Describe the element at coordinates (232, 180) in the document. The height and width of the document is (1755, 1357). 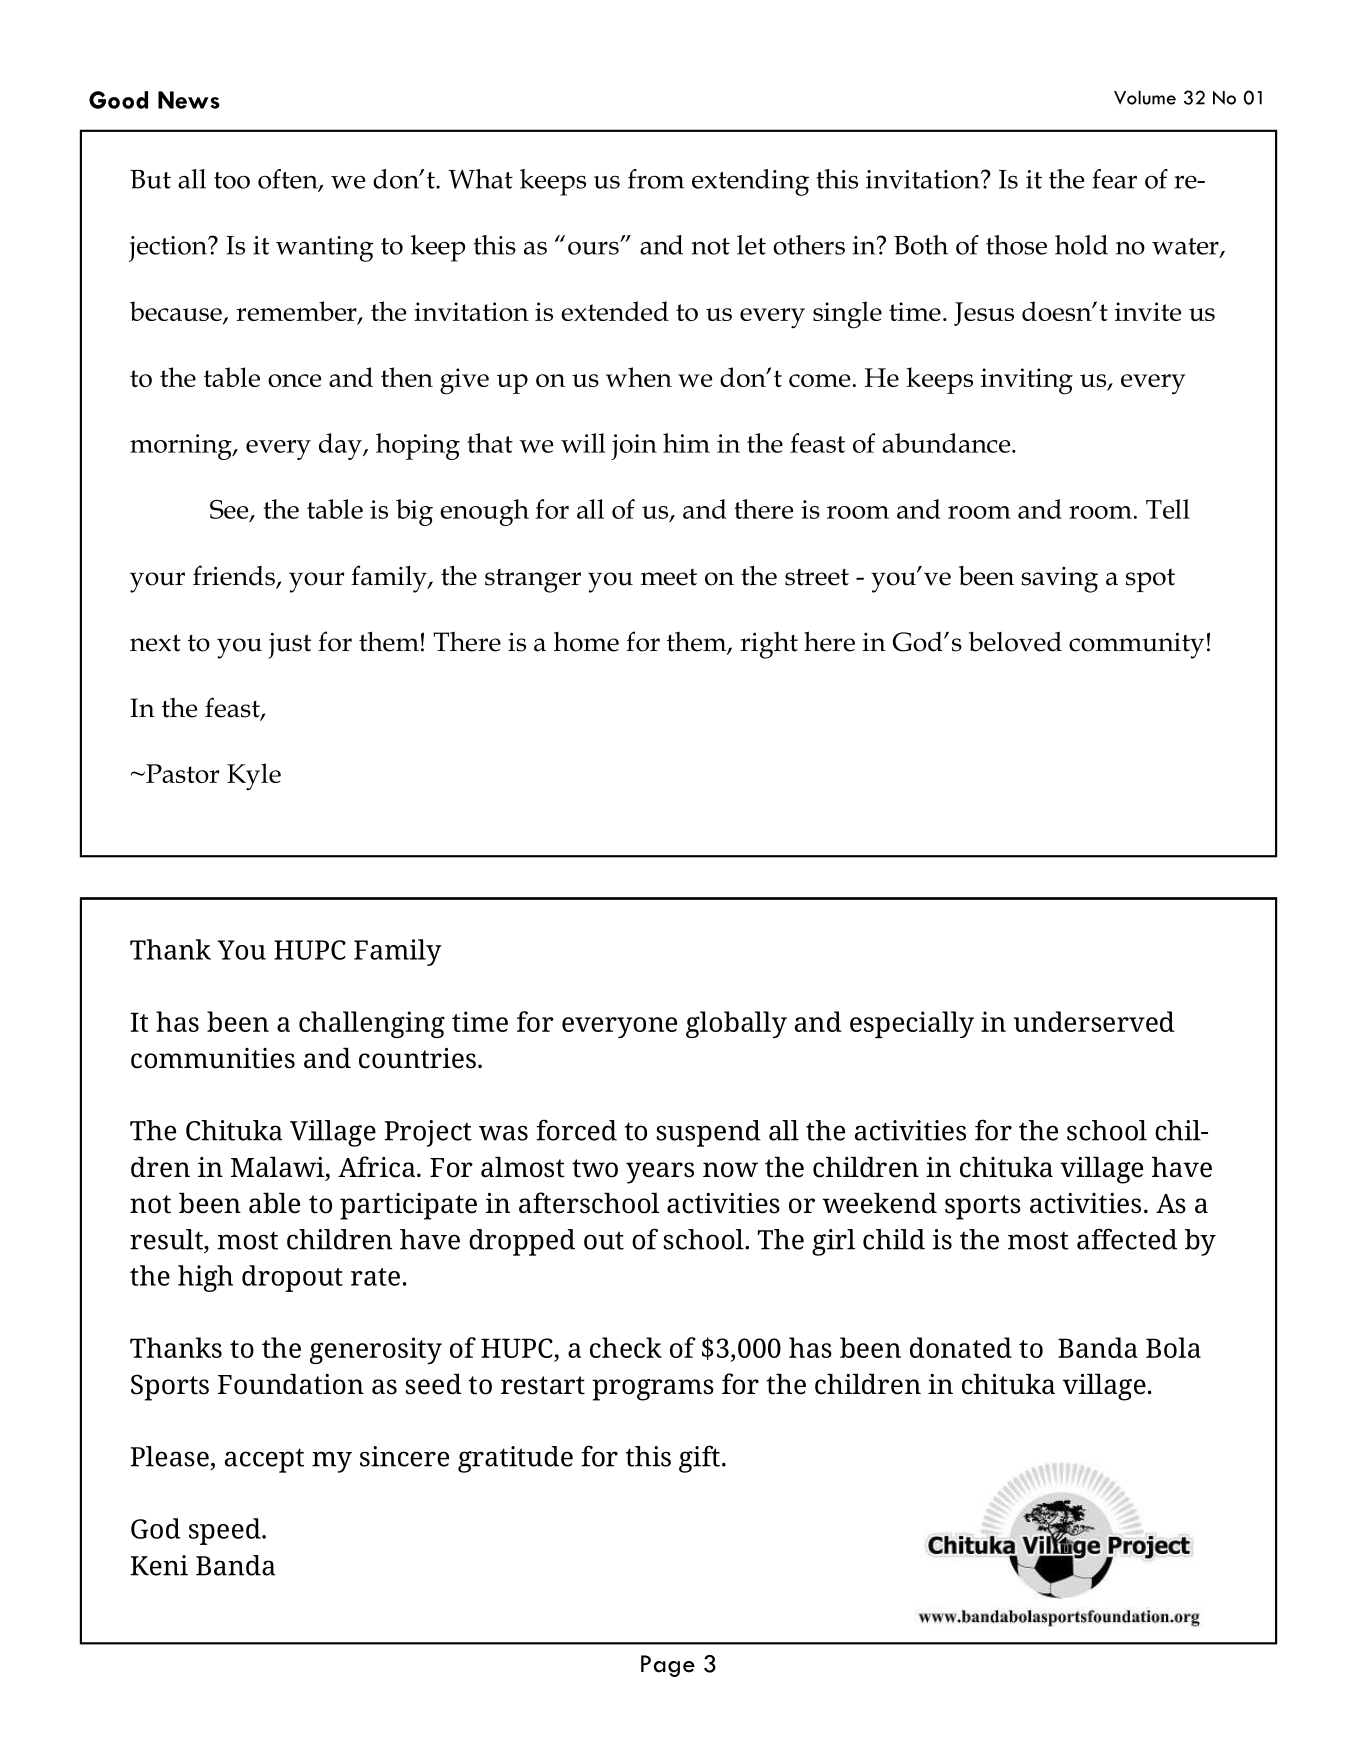
I see `too` at that location.
